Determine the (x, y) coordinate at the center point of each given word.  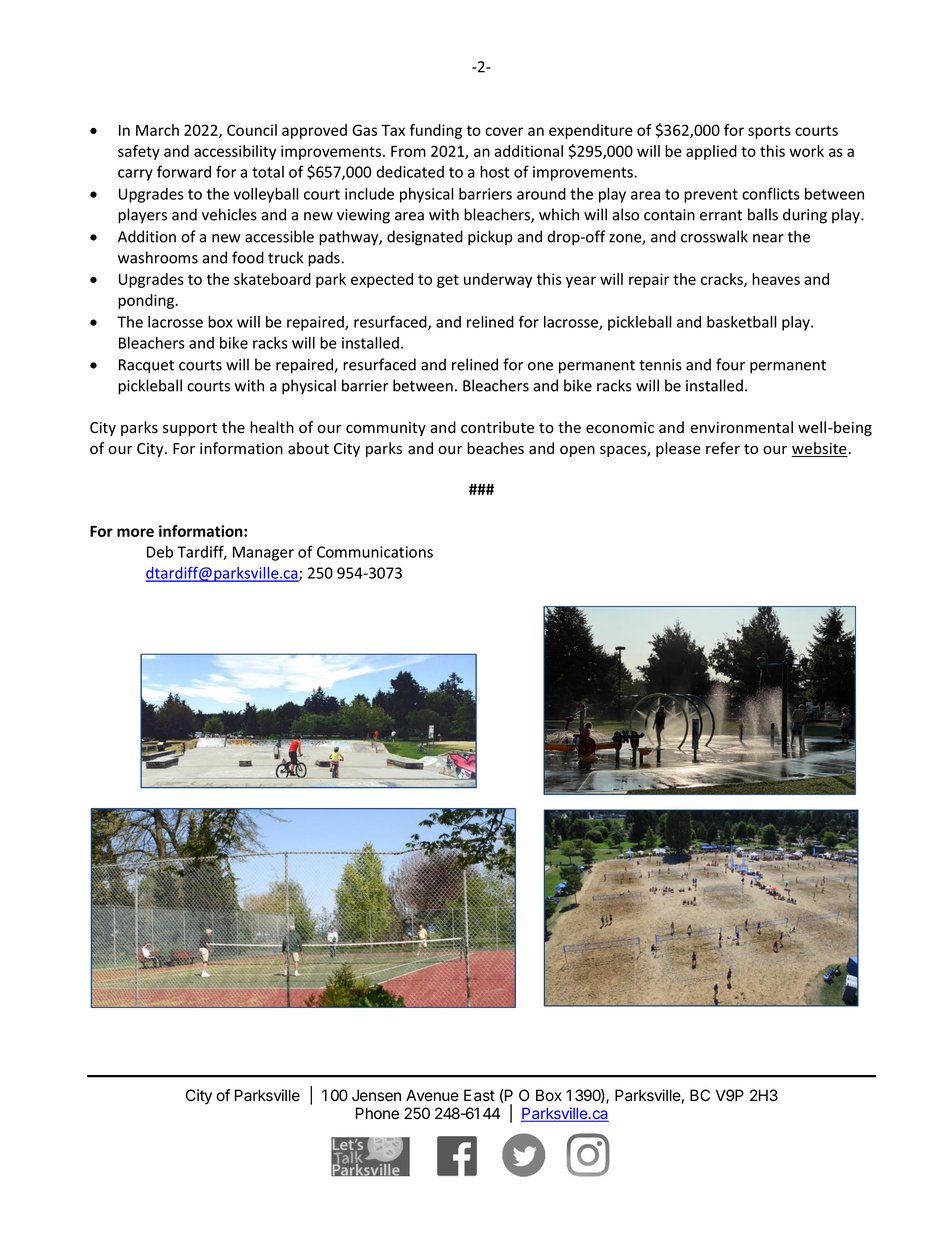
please (678, 449)
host (494, 171)
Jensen (376, 1095)
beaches (495, 448)
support (190, 429)
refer (723, 448)
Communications (375, 552)
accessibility (235, 152)
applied (711, 152)
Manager (263, 553)
